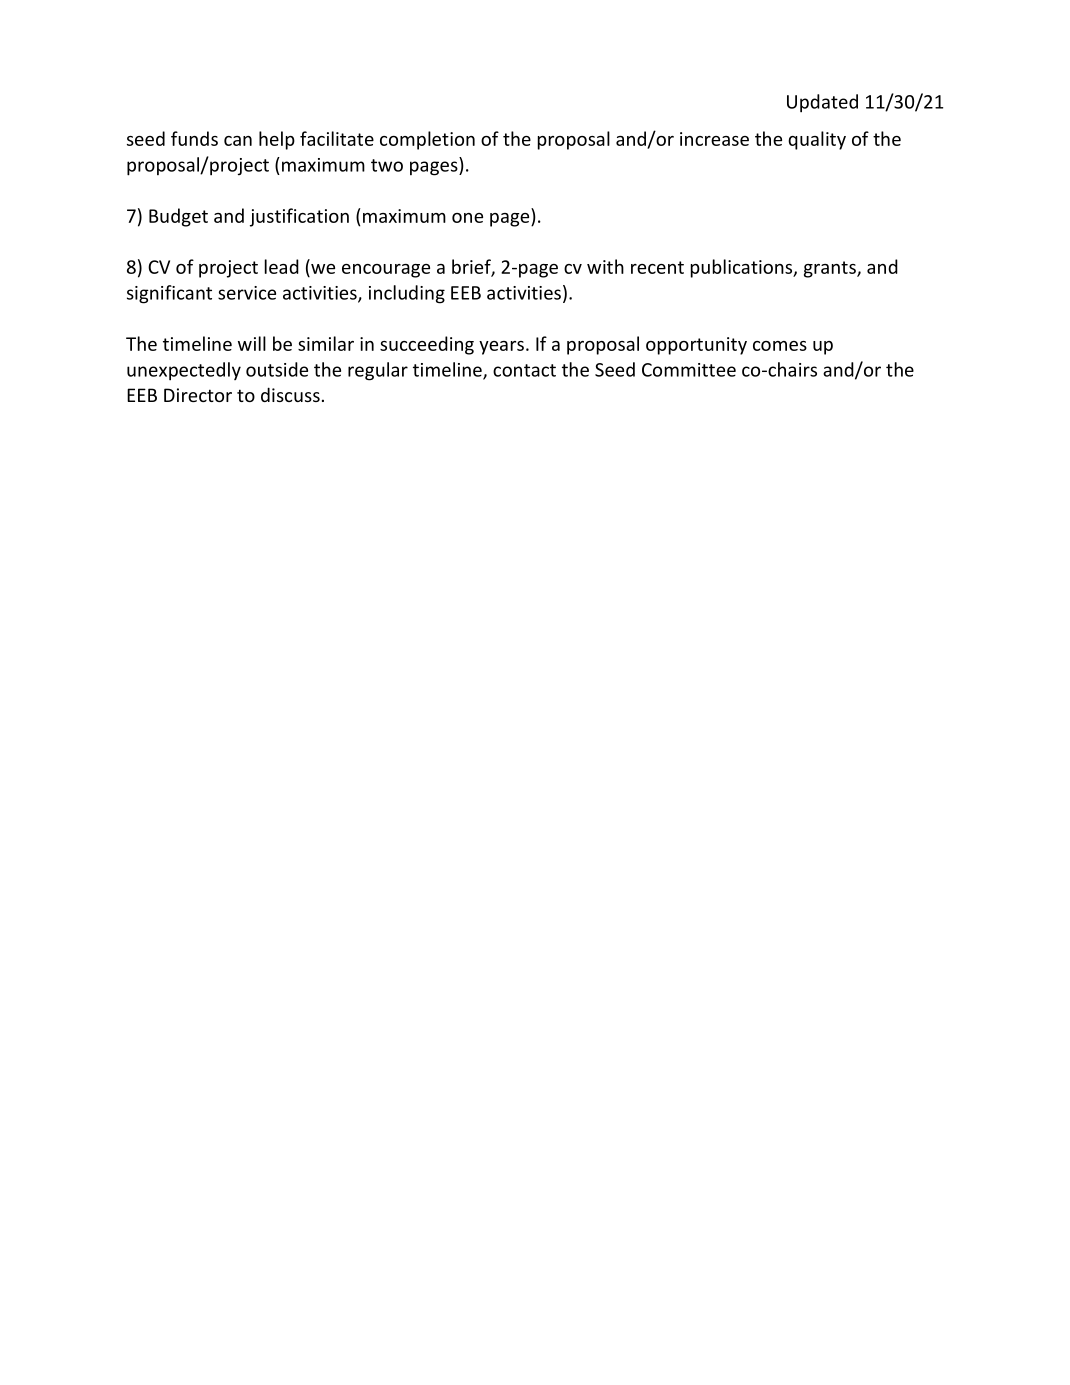  I want to click on lead, so click(282, 266).
